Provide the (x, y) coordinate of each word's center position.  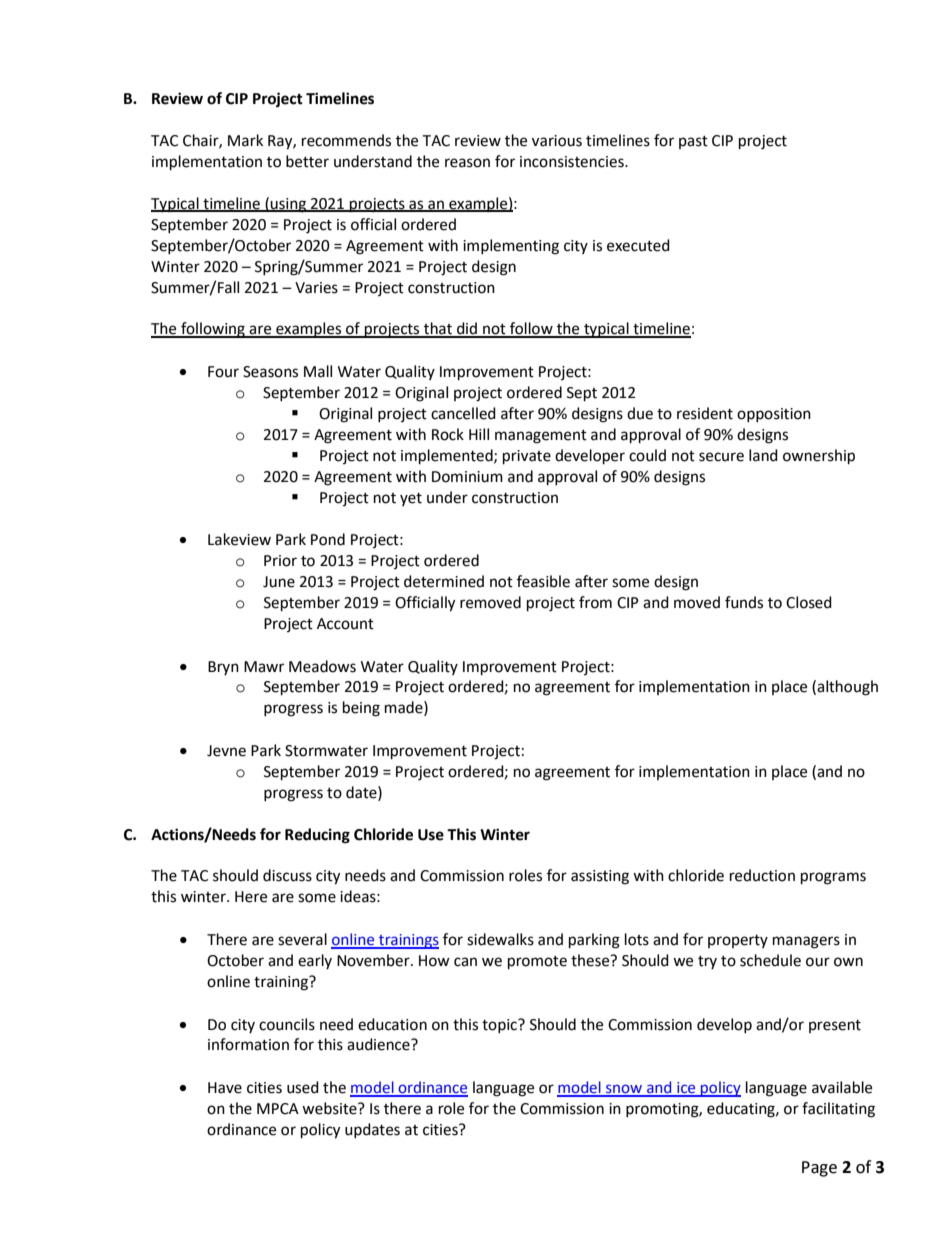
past (693, 142)
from (595, 602)
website (330, 1108)
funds (744, 602)
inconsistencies (573, 162)
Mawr (264, 667)
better (307, 161)
